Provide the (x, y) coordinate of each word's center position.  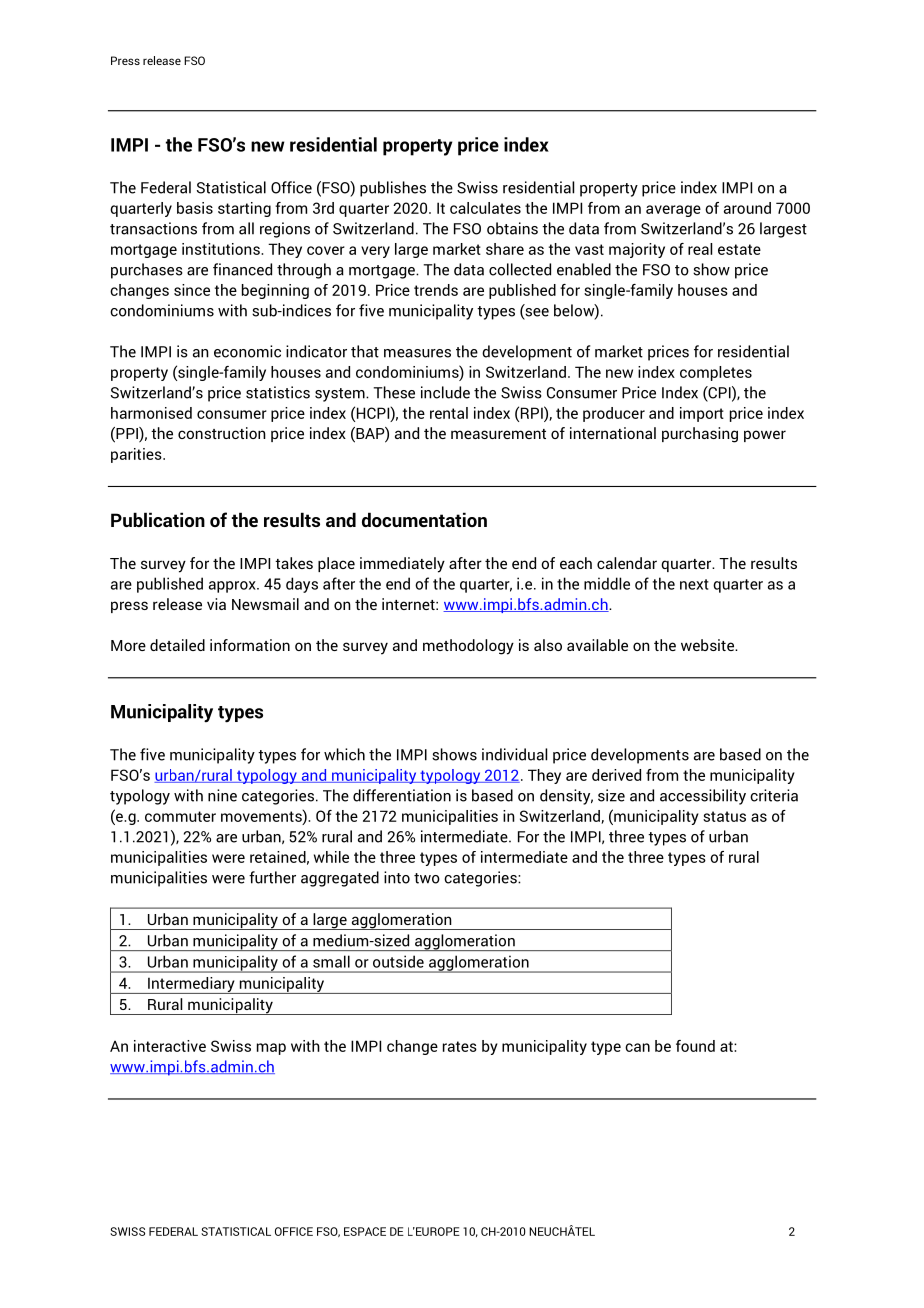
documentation (424, 519)
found (695, 1046)
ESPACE (365, 1231)
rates (460, 1046)
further (272, 877)
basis (195, 208)
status (724, 816)
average (673, 211)
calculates (485, 208)
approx (233, 587)
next (694, 584)
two (427, 878)
